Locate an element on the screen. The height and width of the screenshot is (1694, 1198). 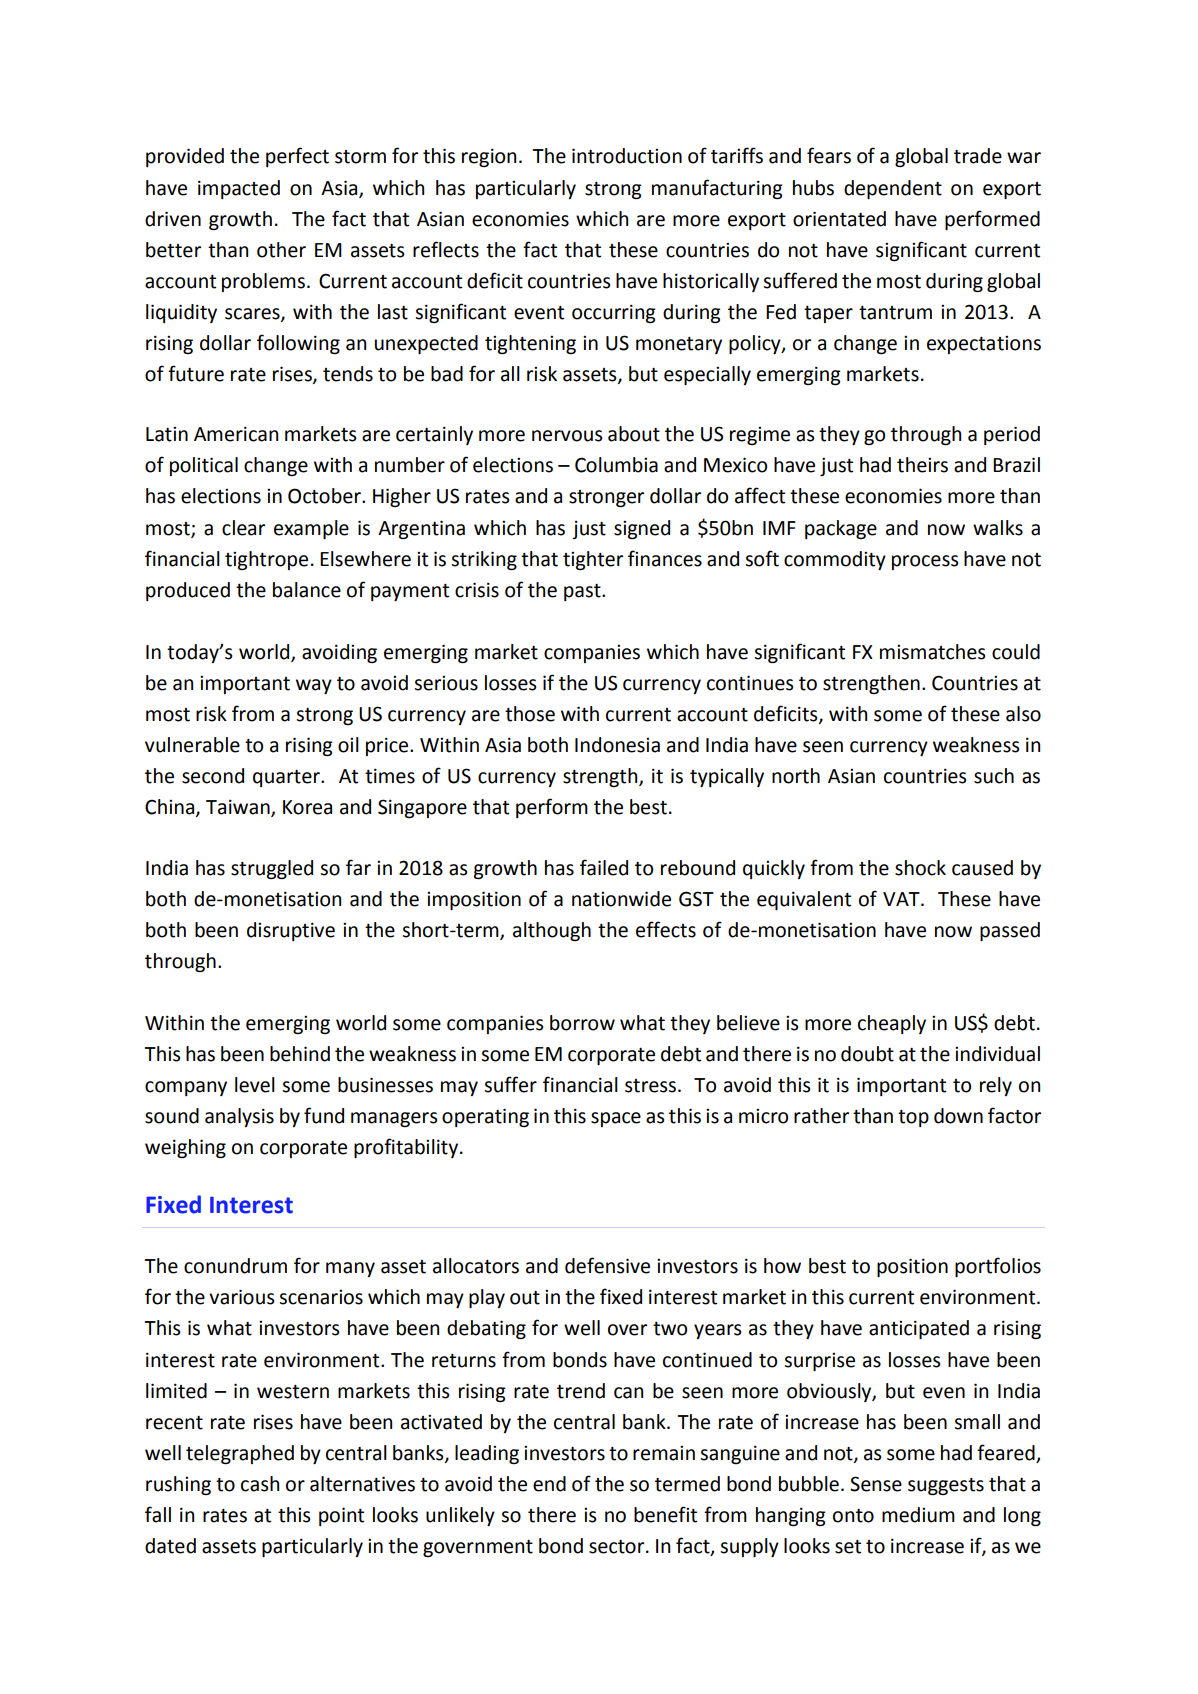
failed is located at coordinates (604, 867).
